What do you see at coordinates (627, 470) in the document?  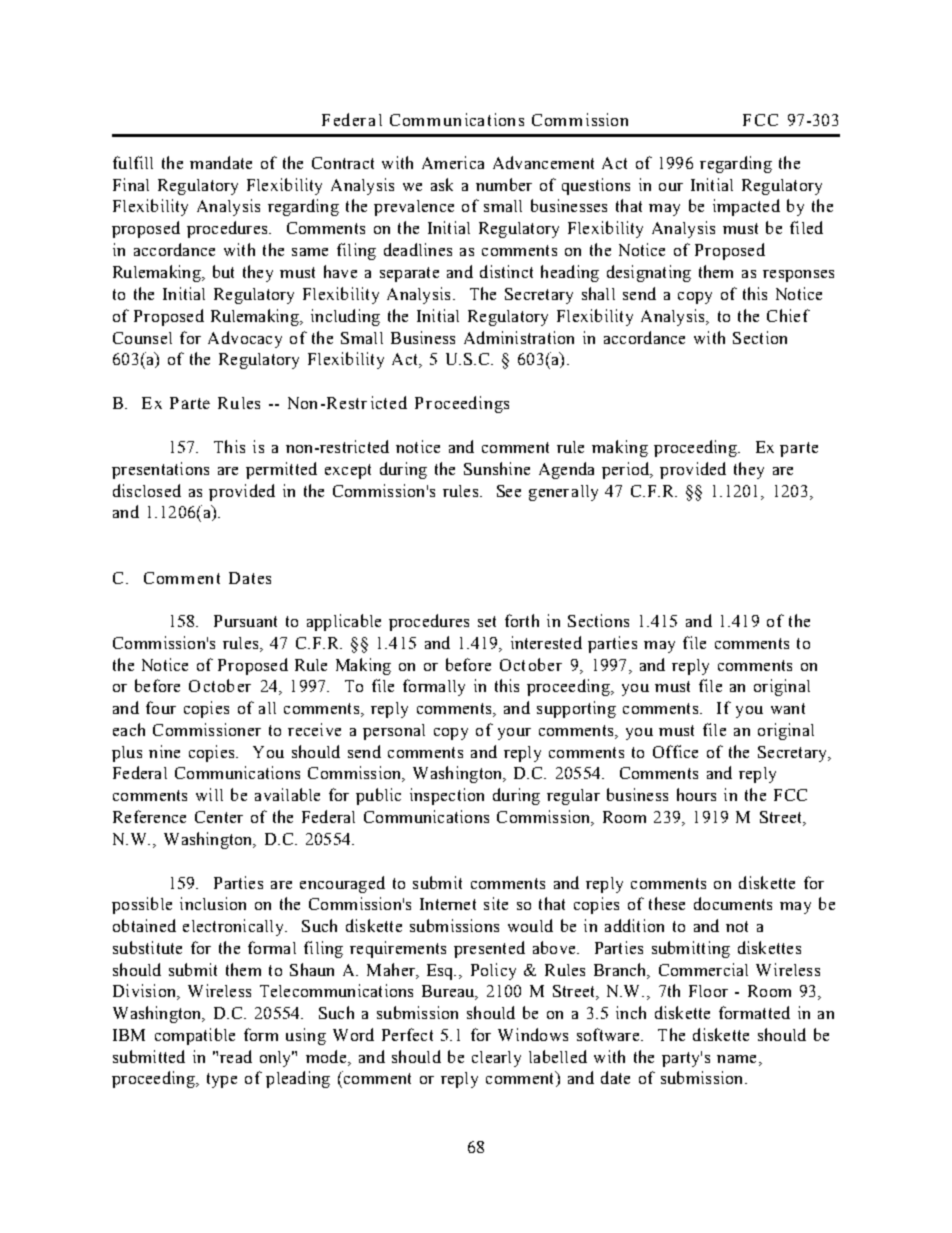 I see `period` at bounding box center [627, 470].
